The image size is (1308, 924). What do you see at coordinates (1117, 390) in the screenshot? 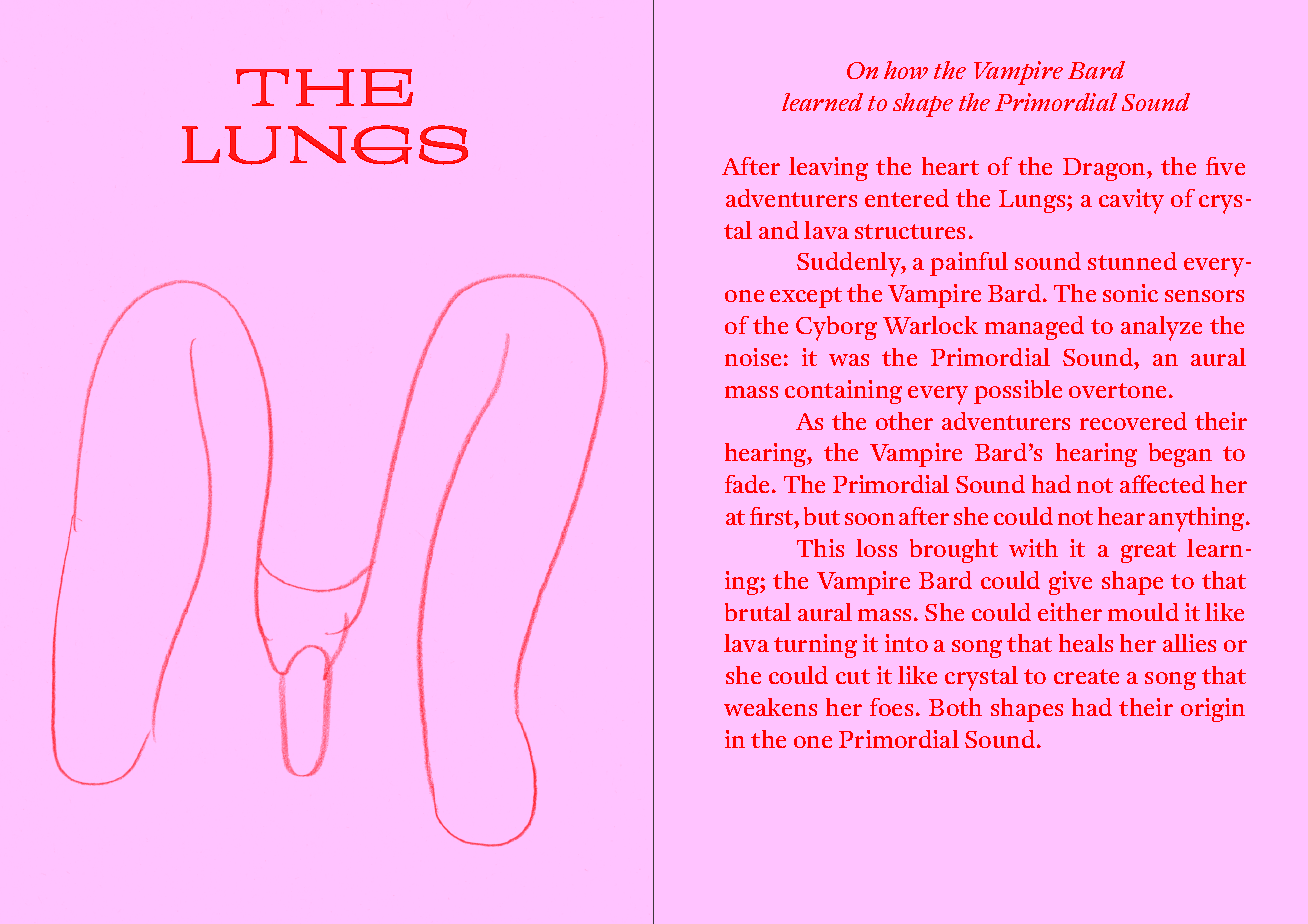
I see `overtone` at bounding box center [1117, 390].
